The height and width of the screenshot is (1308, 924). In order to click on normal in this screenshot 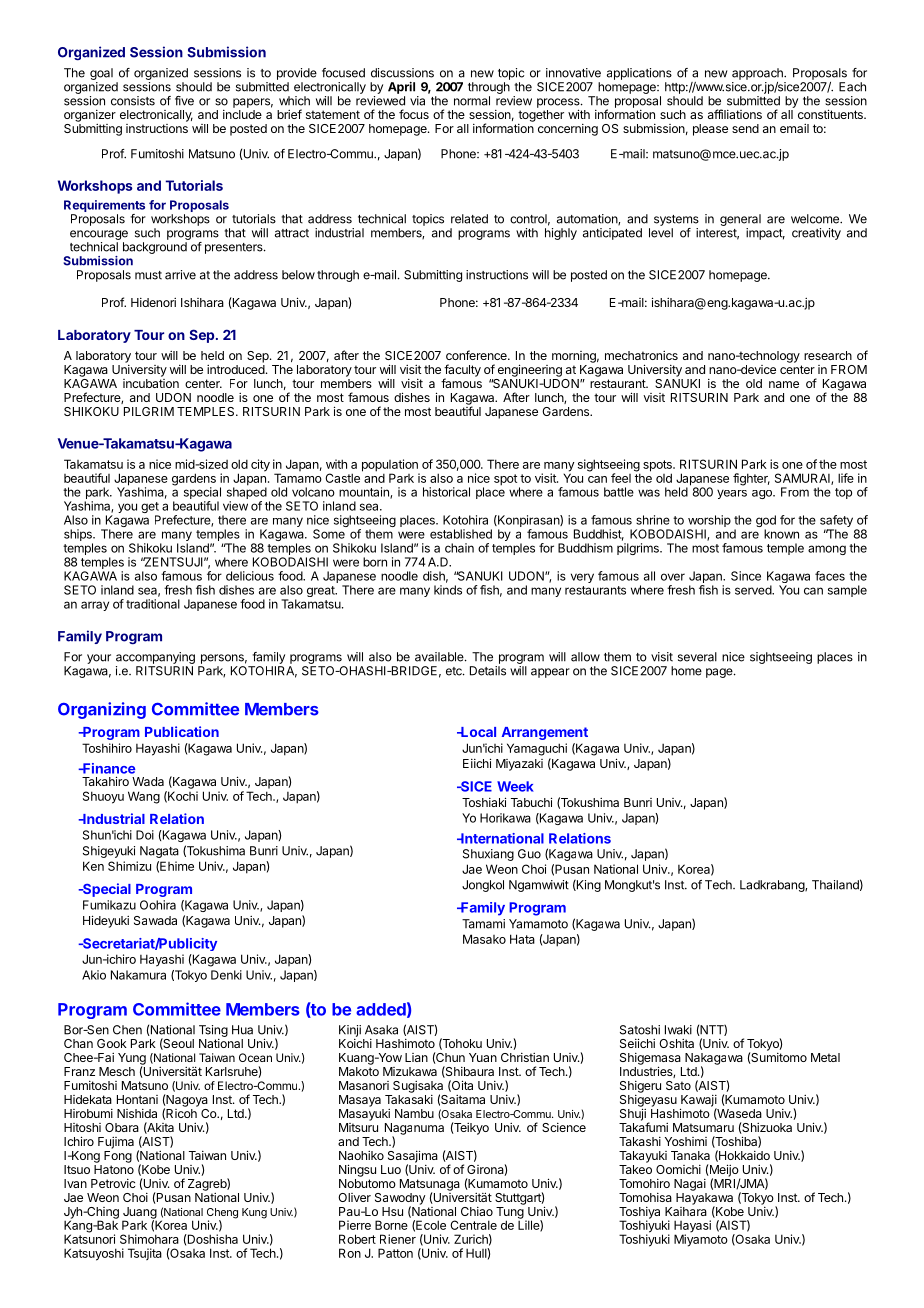, I will do `click(472, 101)`.
